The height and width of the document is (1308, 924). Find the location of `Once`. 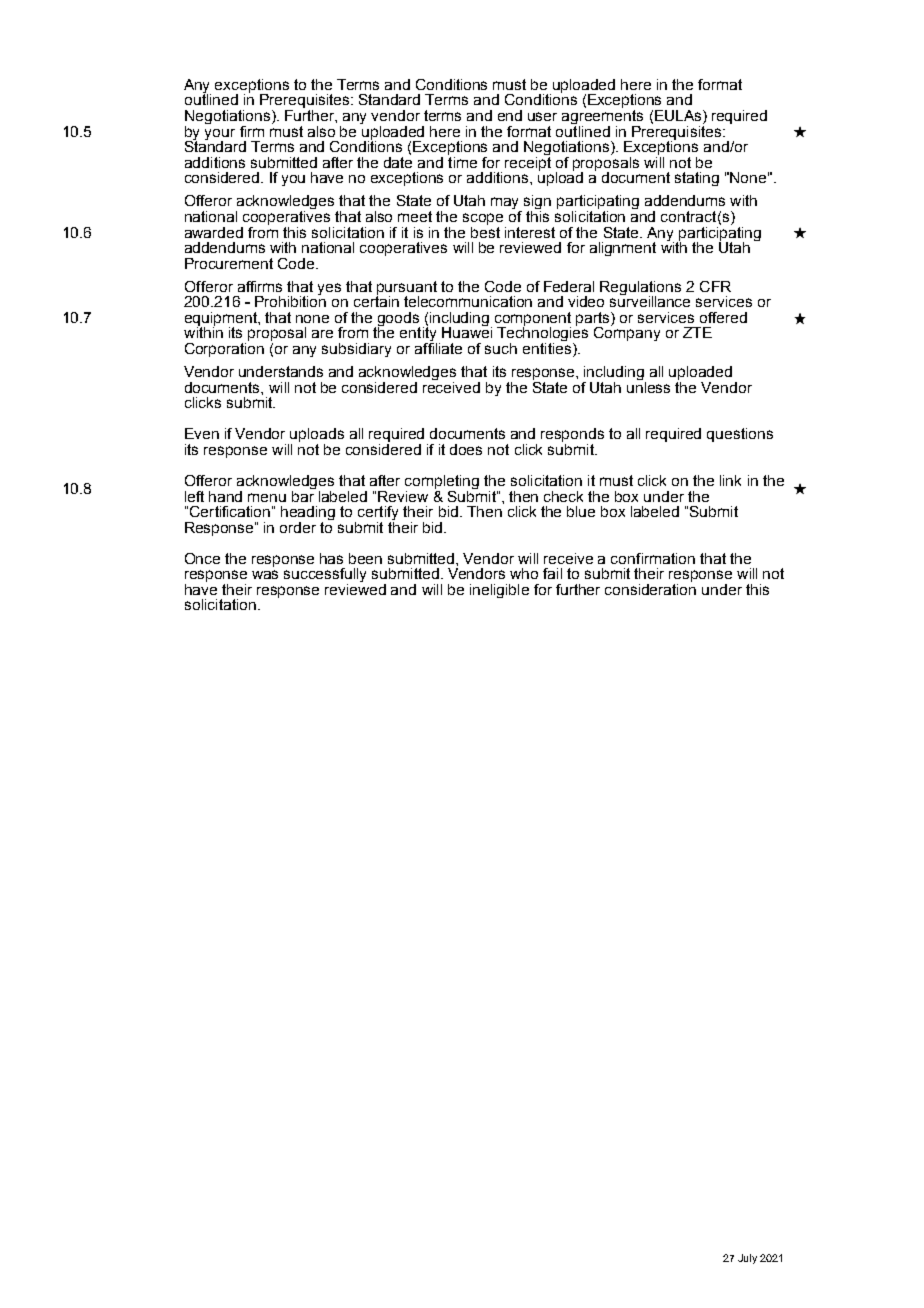

Once is located at coordinates (202, 558).
